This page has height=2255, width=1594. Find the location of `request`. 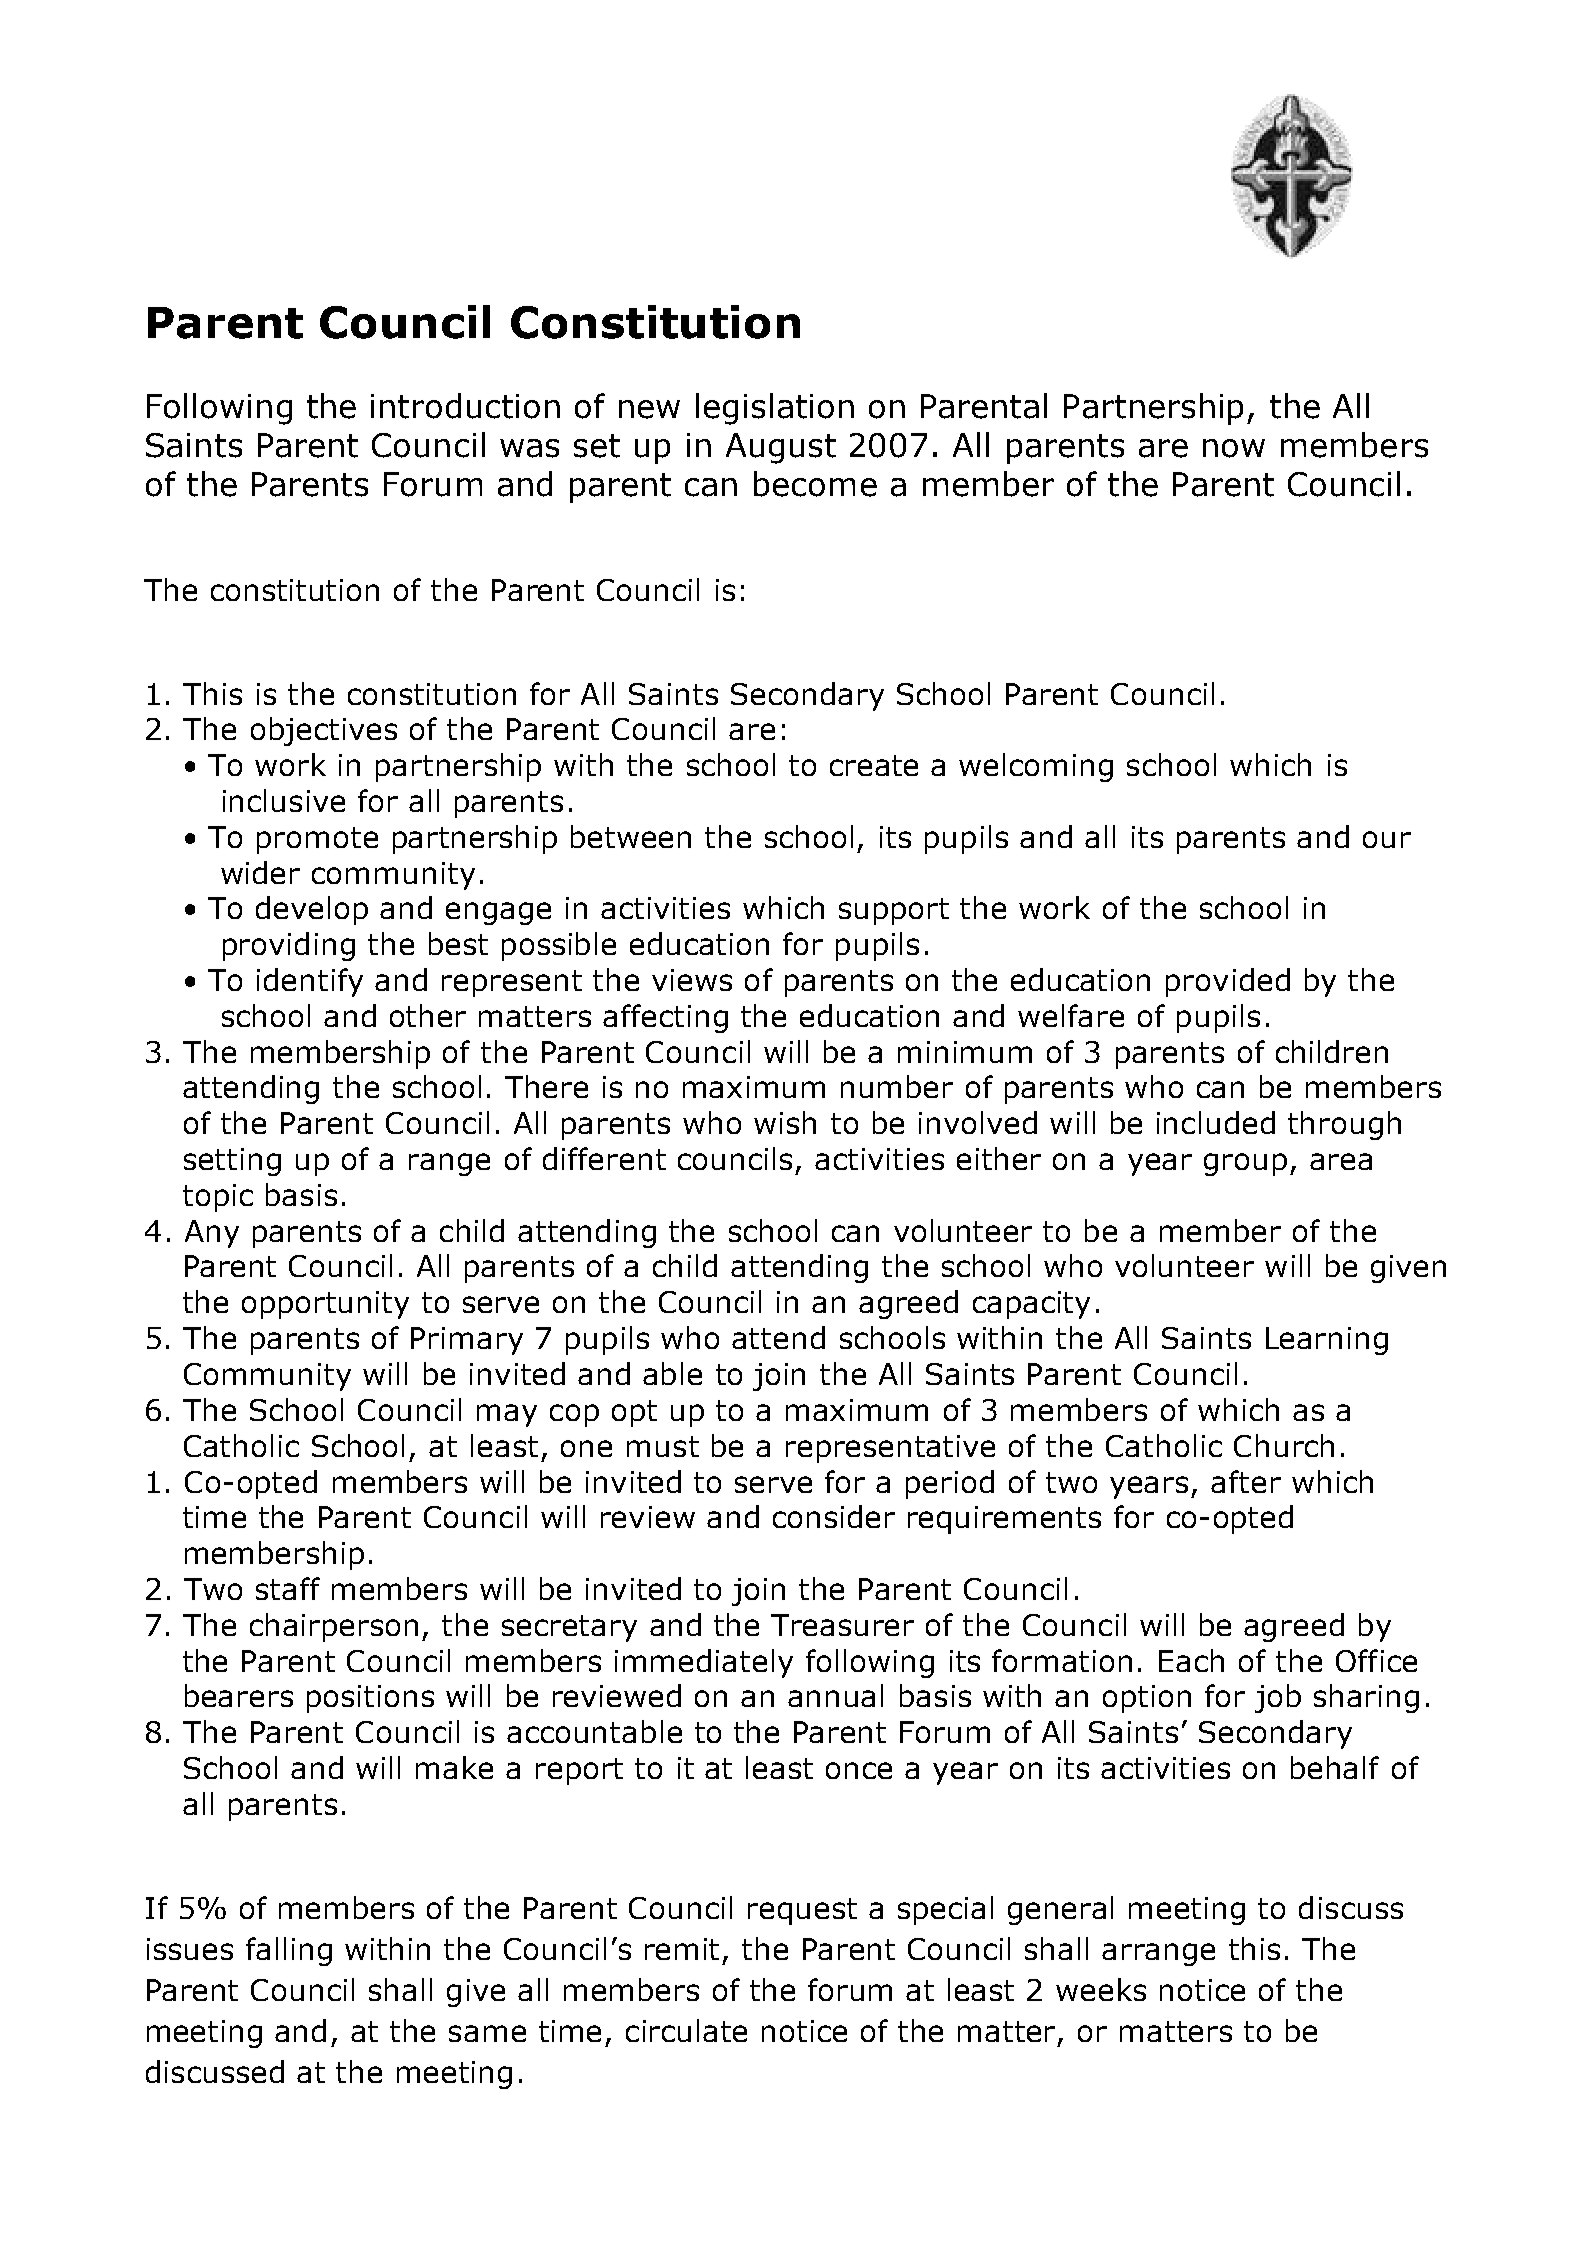

request is located at coordinates (802, 1911).
